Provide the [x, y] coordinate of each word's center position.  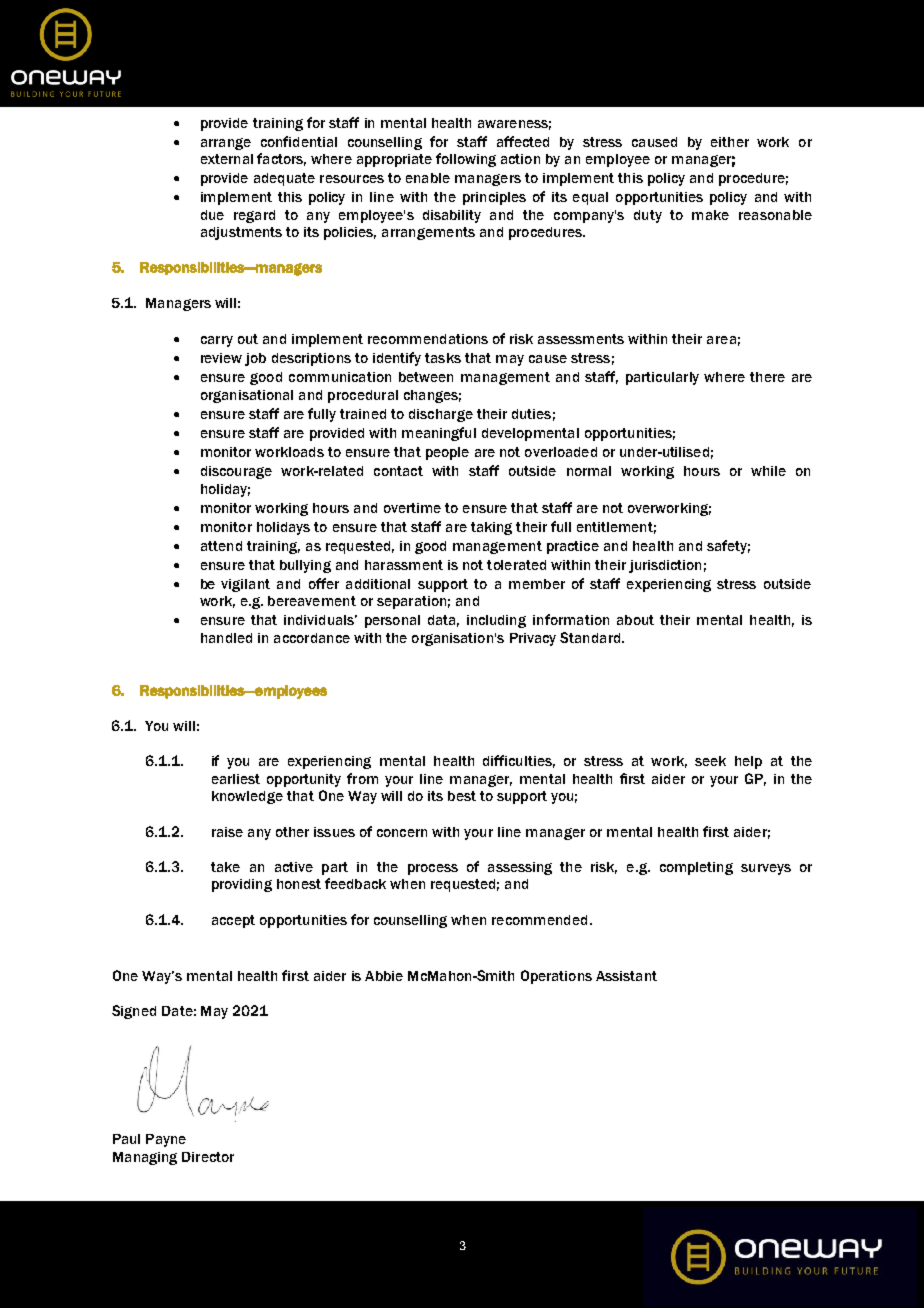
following [466, 160]
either [730, 142]
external [227, 159]
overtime [412, 508]
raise [227, 832]
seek [710, 761]
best [462, 796]
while [768, 471]
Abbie [384, 976]
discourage [236, 472]
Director [208, 1157]
